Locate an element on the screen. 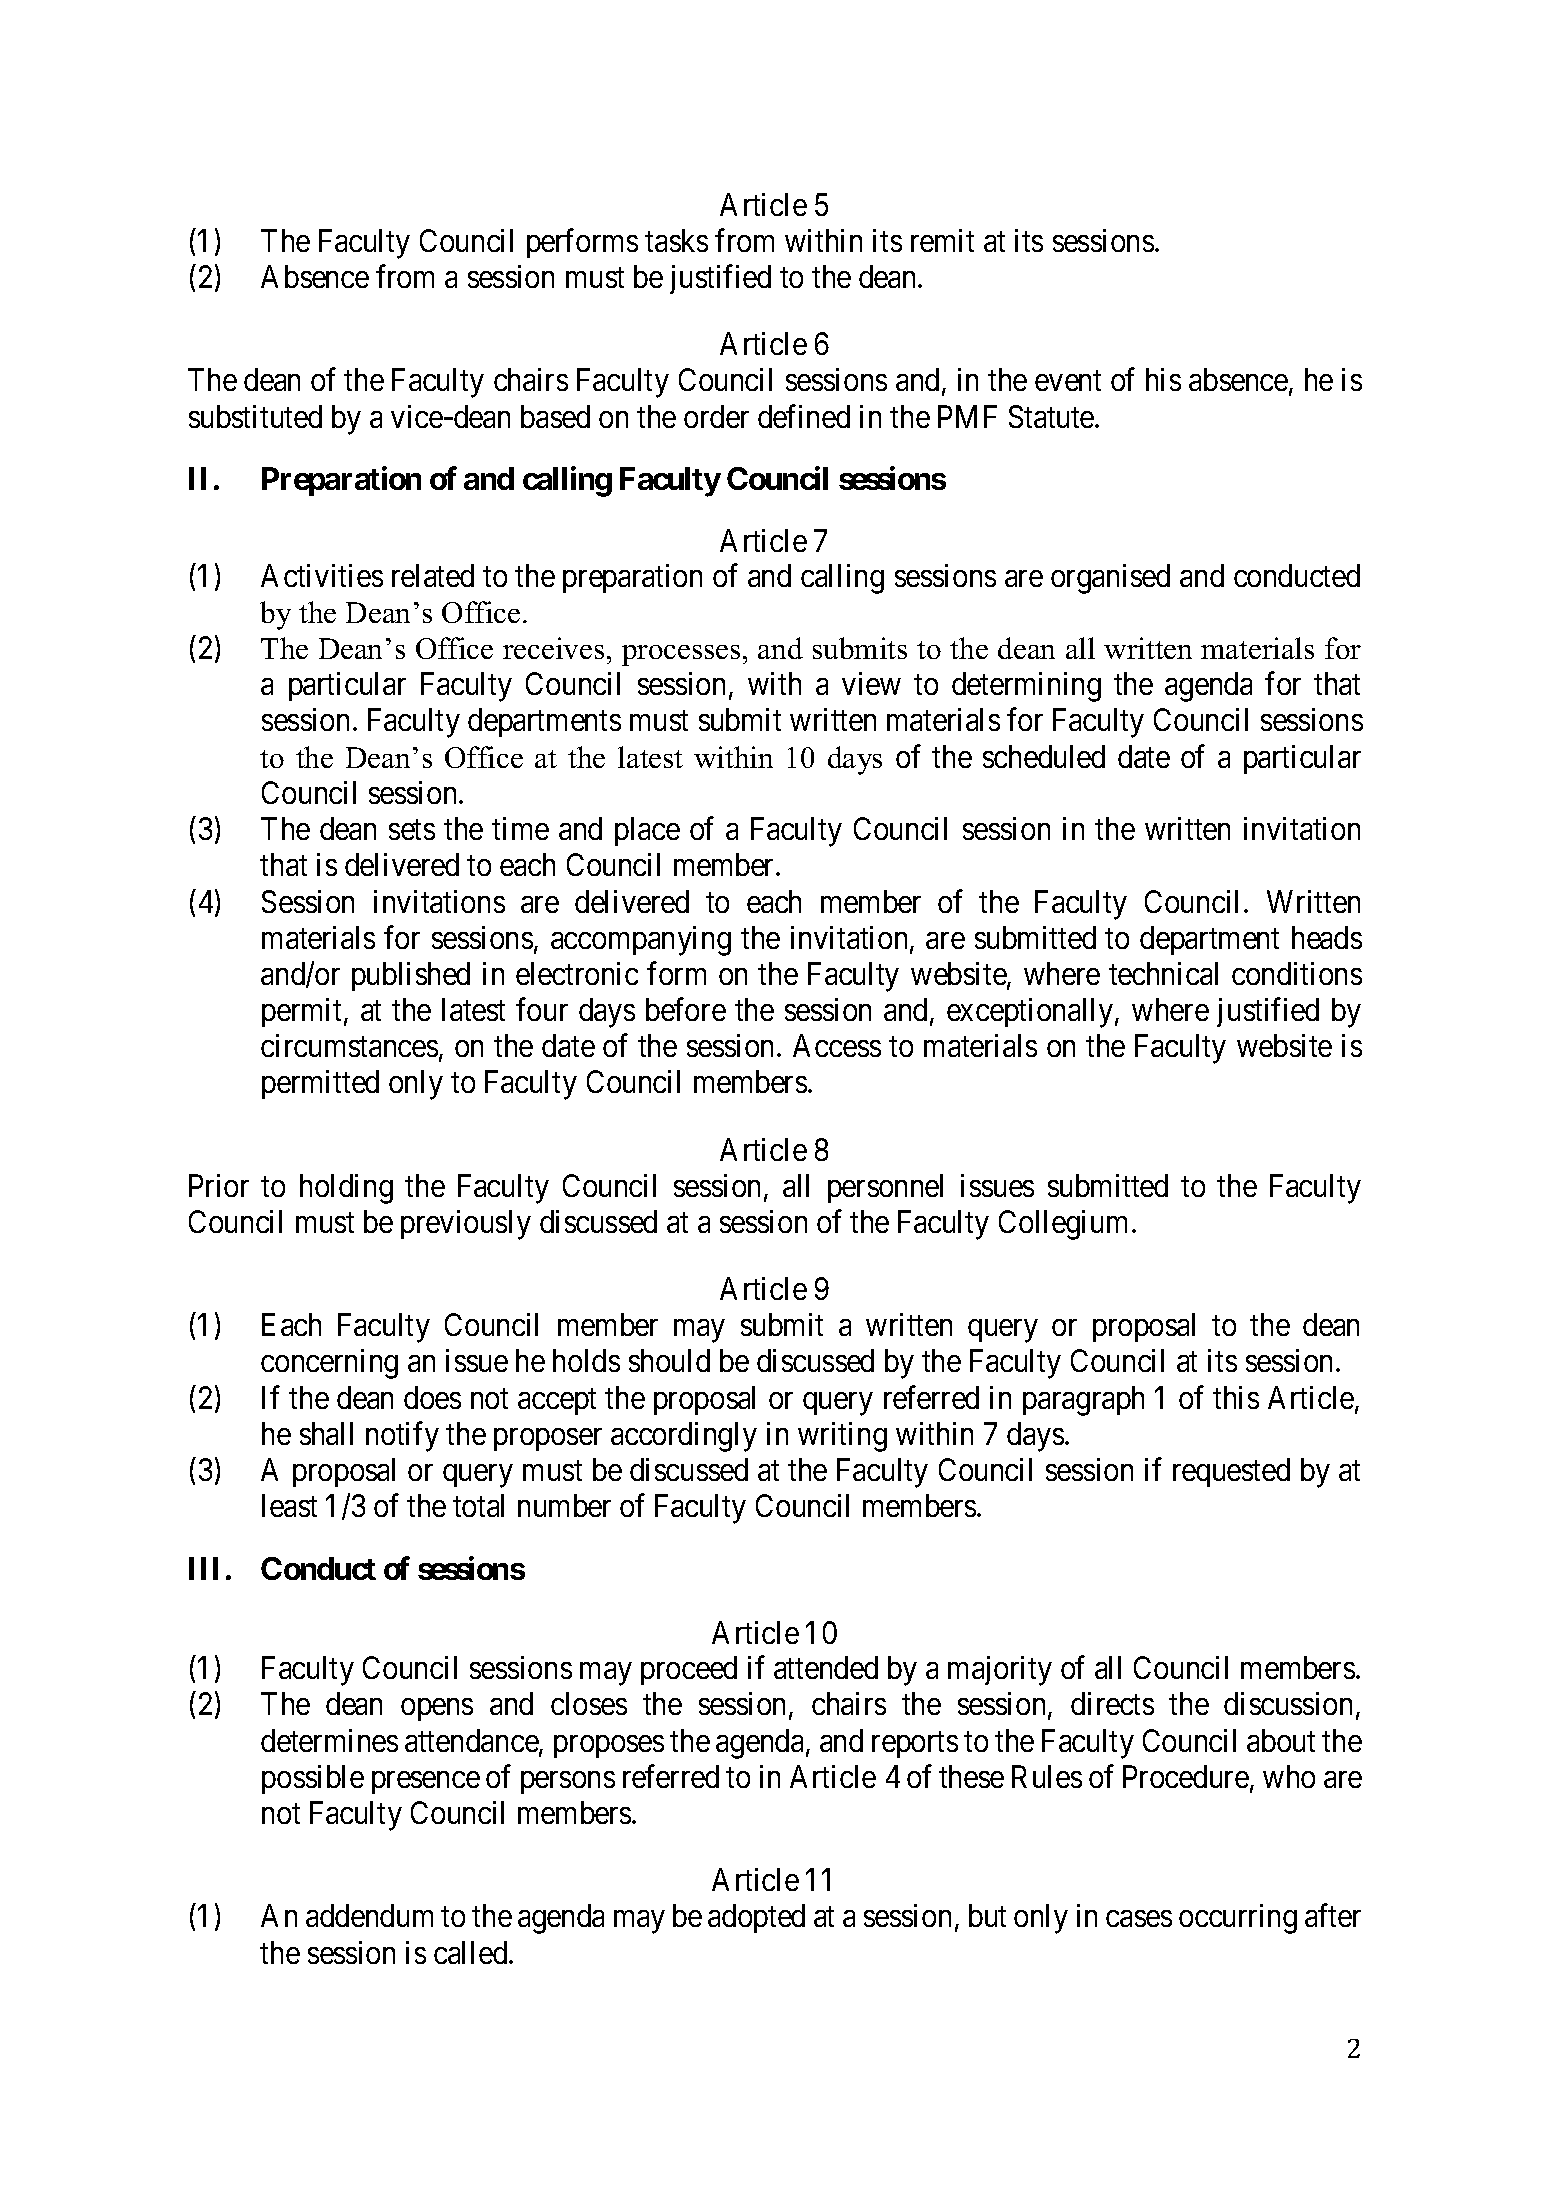 The width and height of the screenshot is (1549, 2192). technical is located at coordinates (1163, 973).
